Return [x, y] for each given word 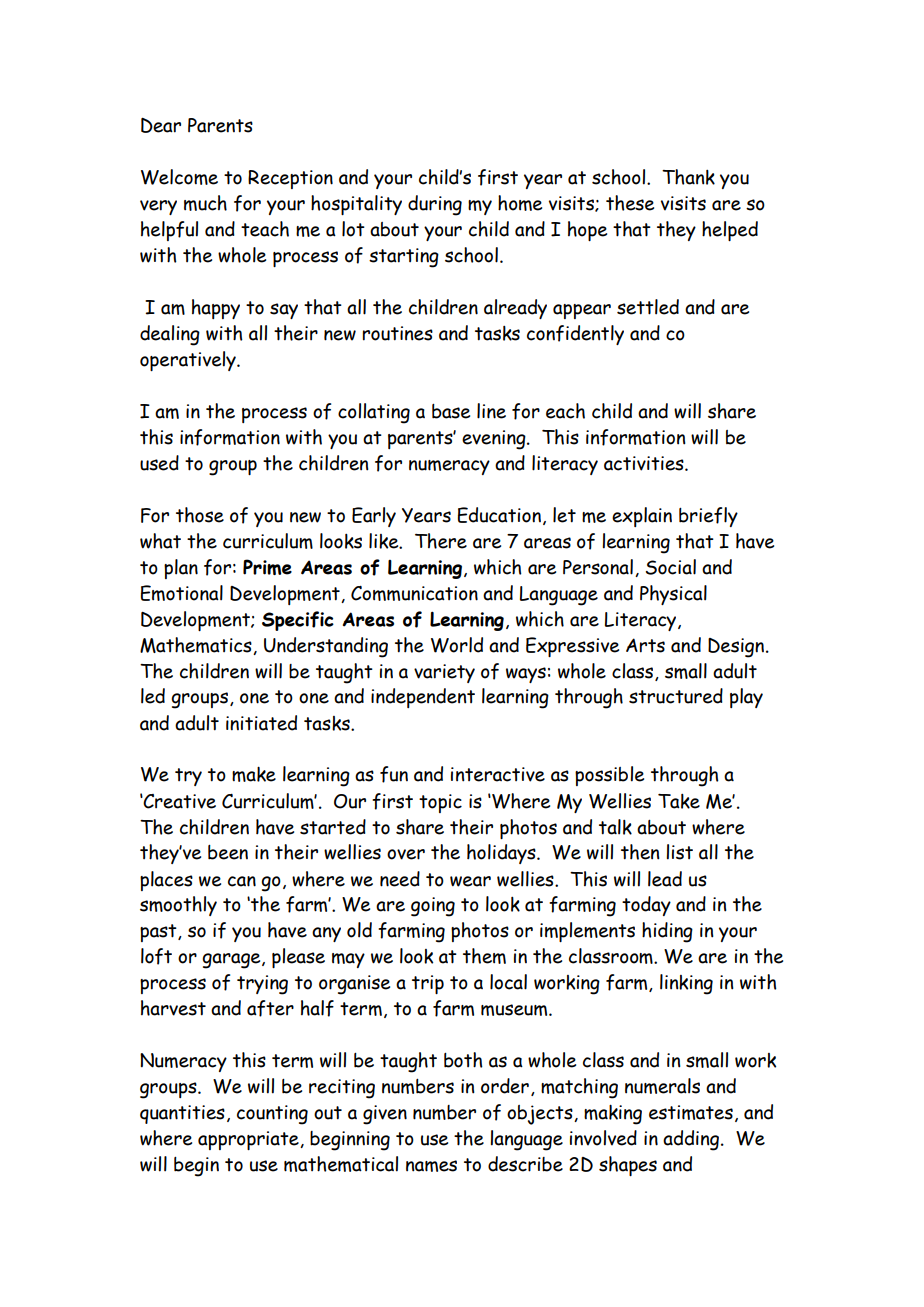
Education [499, 515]
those [200, 515]
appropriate [249, 1140]
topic [440, 803]
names [431, 1166]
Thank [688, 177]
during [435, 205]
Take [679, 801]
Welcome [179, 177]
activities [645, 463]
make [254, 774]
